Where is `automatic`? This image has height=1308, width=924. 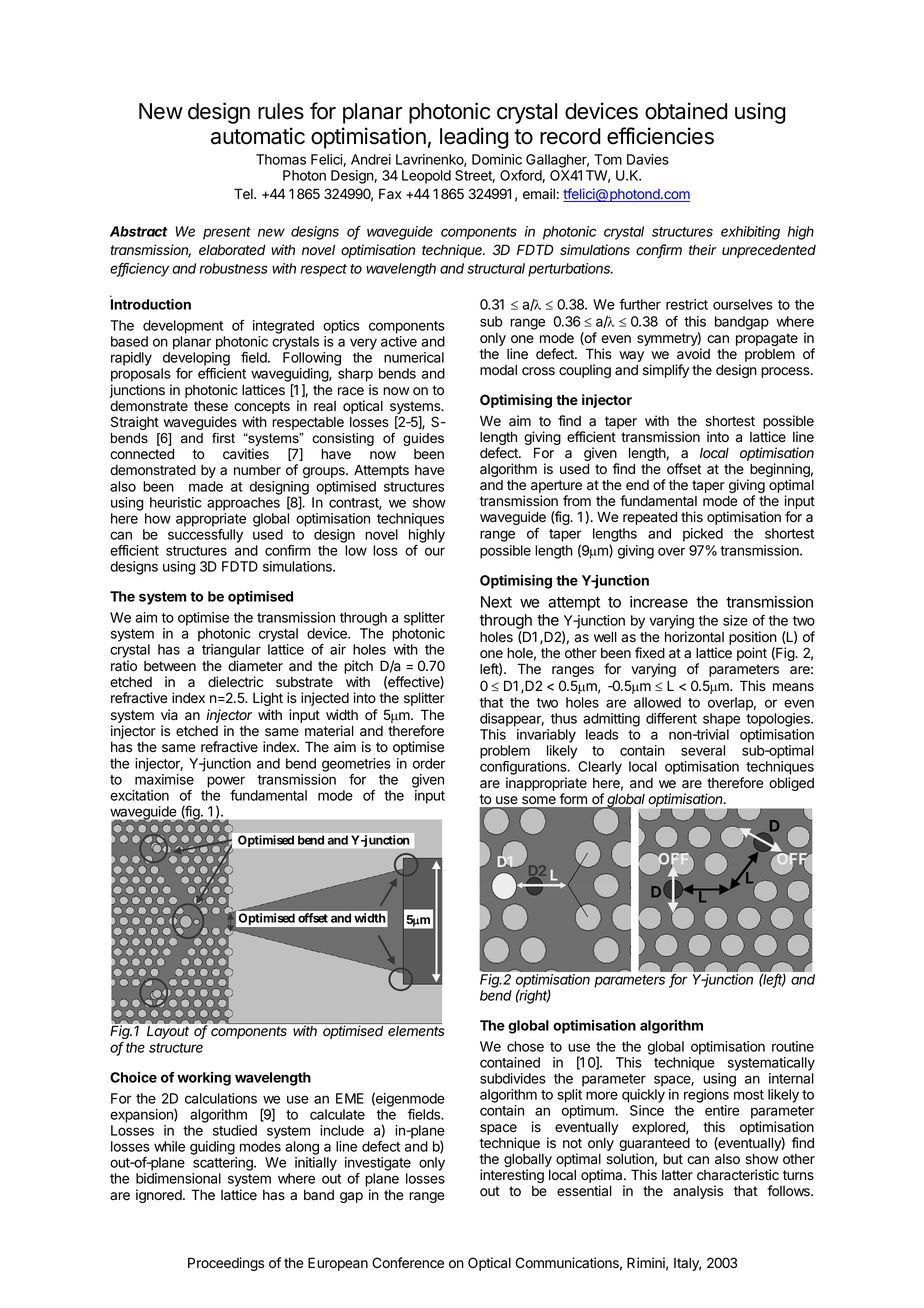
automatic is located at coordinates (258, 136).
